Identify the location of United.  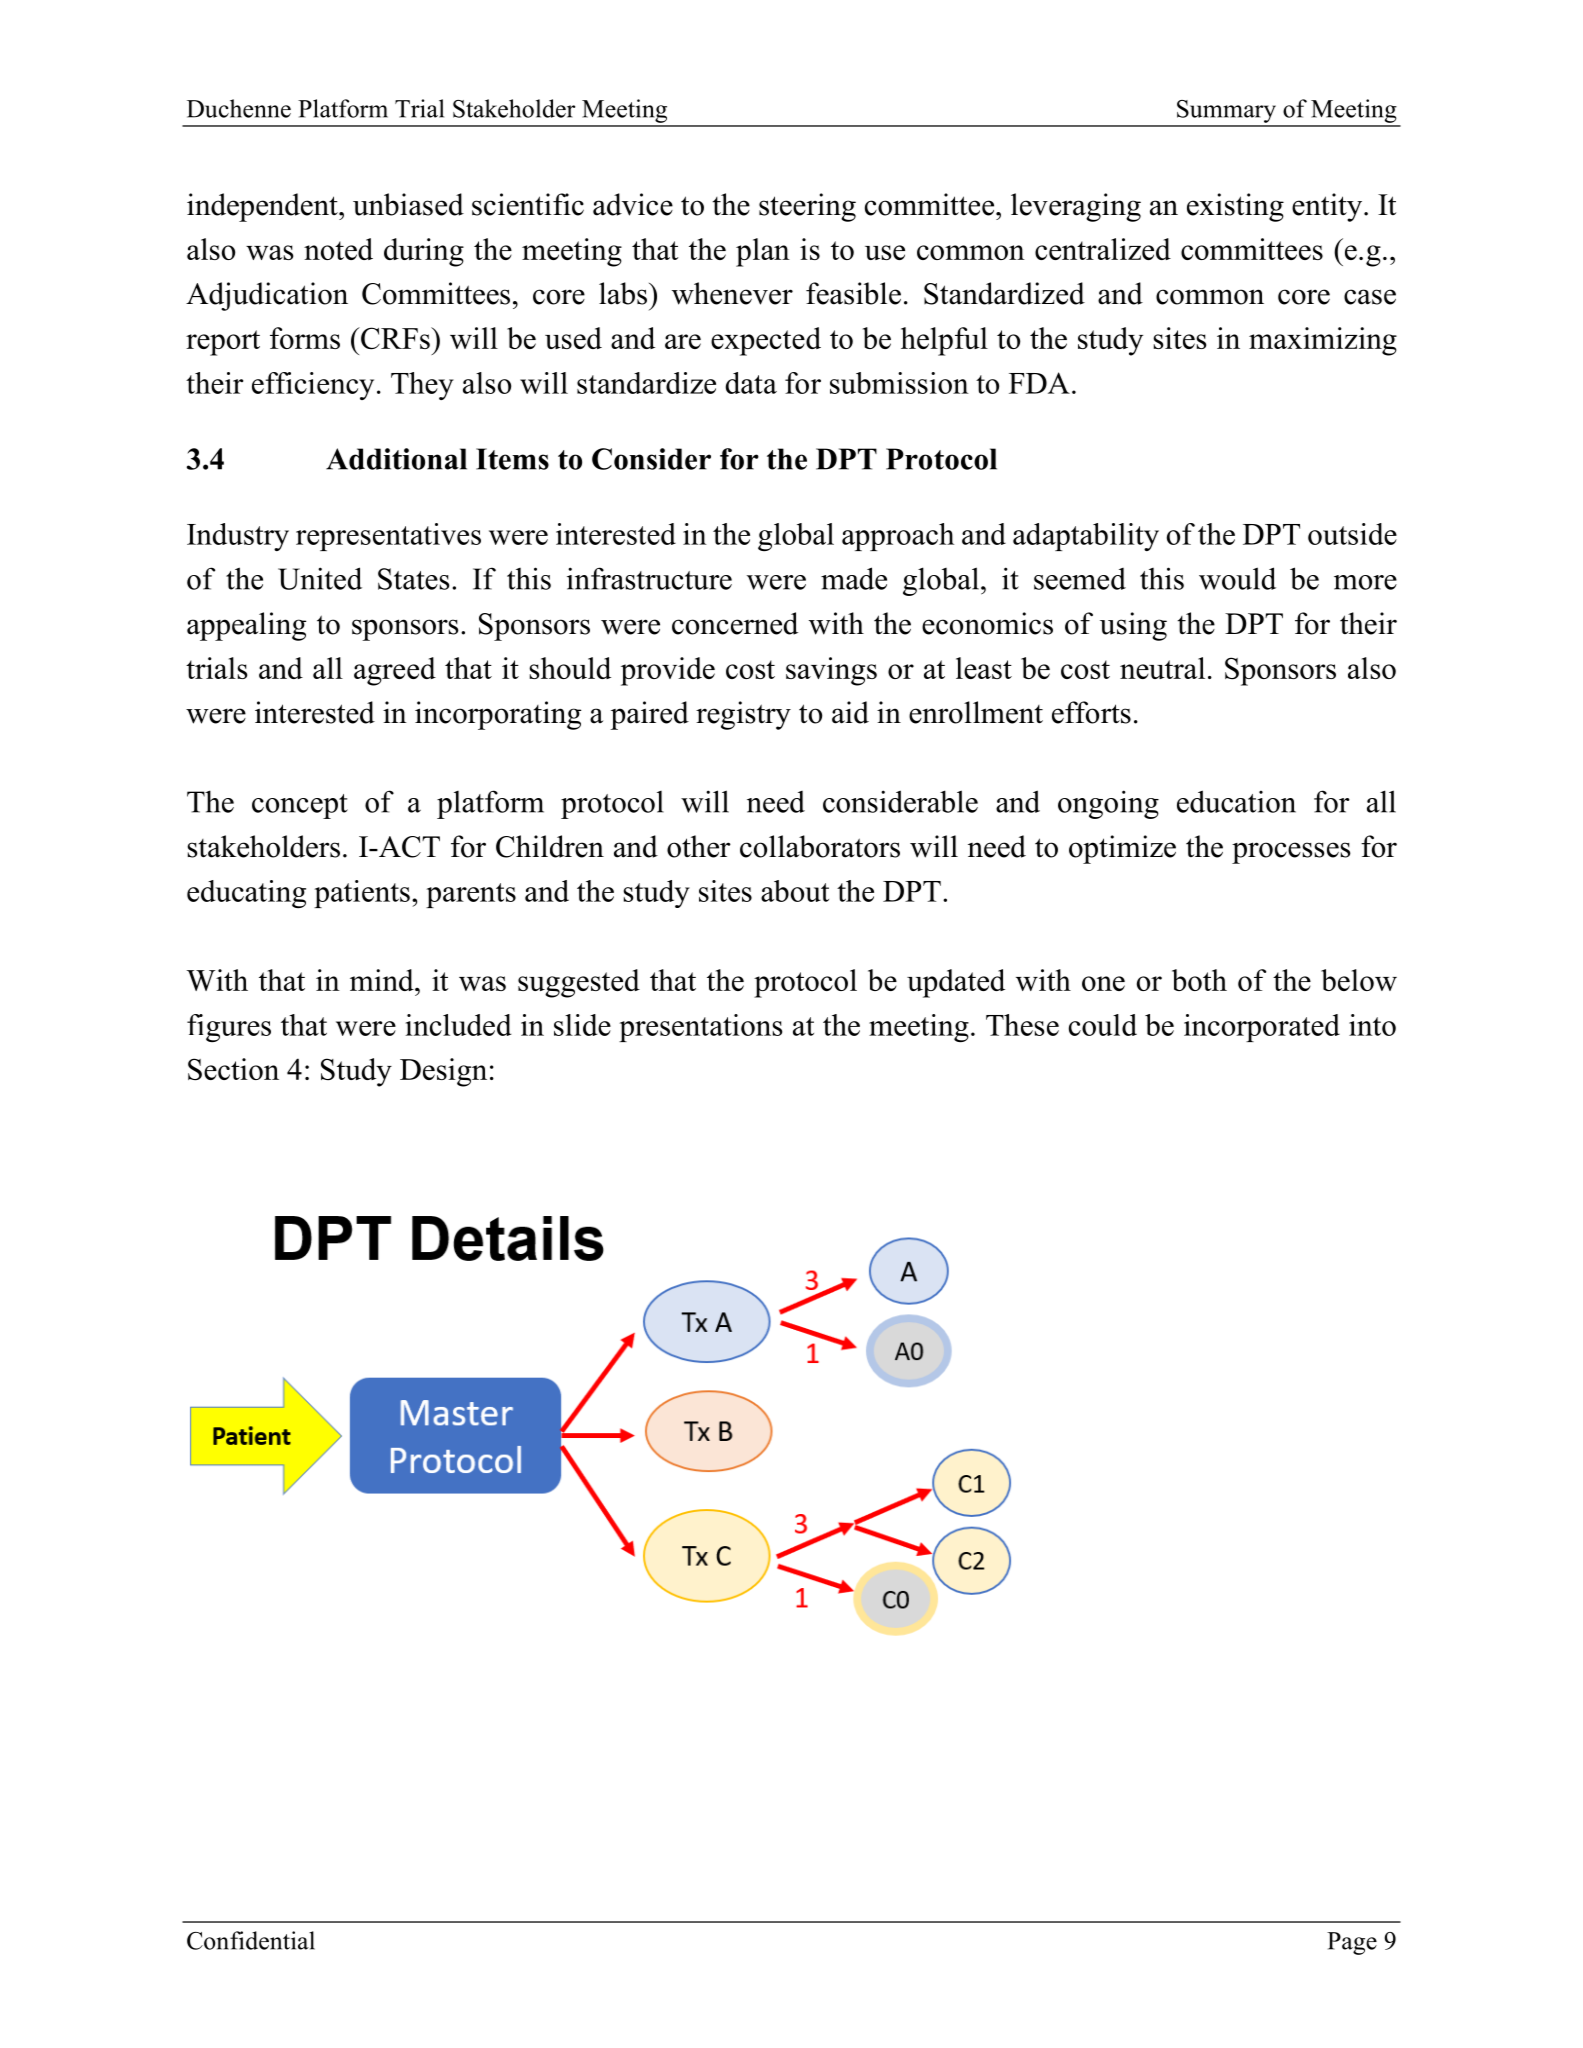
(320, 578).
